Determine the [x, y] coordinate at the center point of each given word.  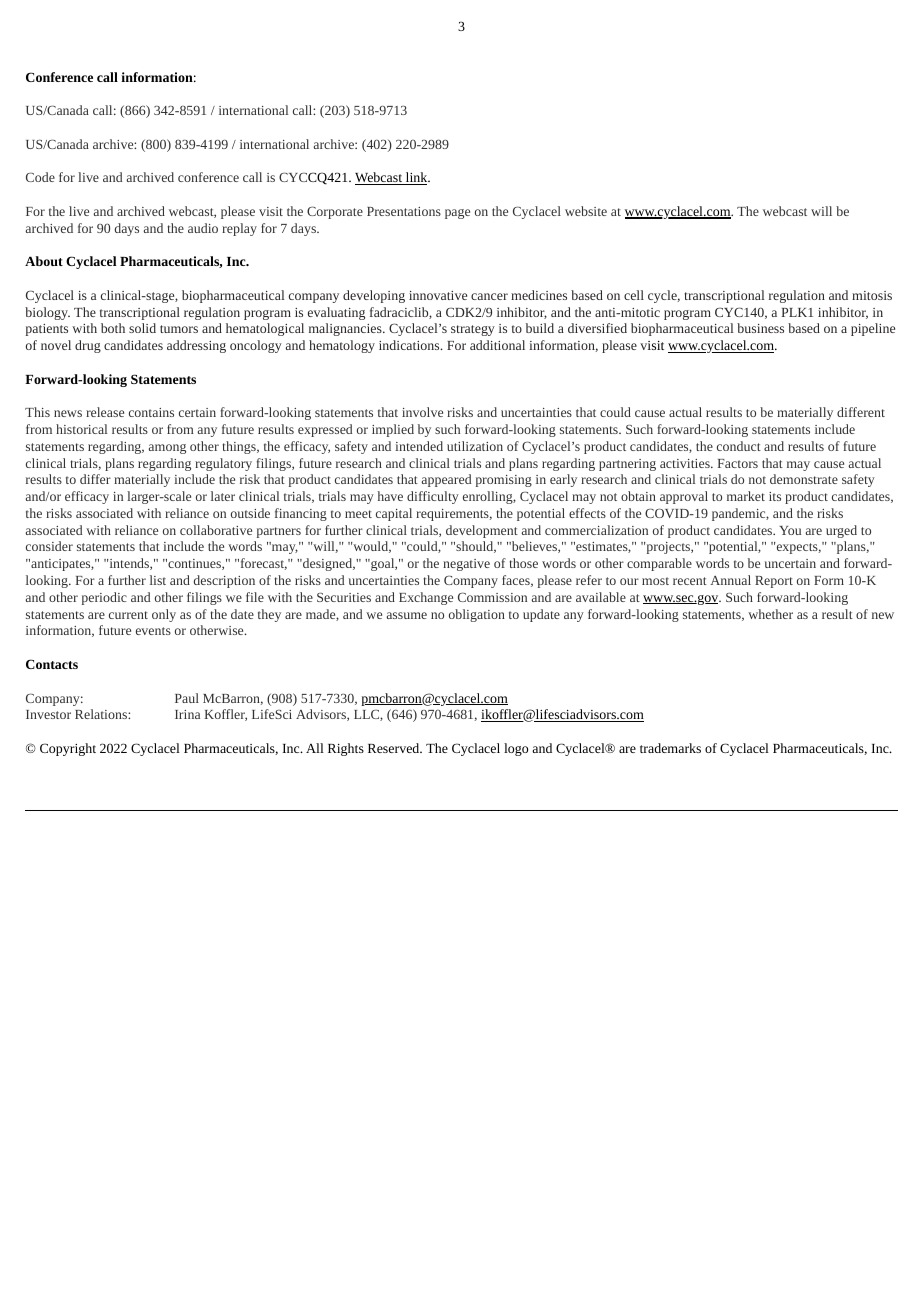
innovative [438, 295]
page [457, 214]
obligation [477, 615]
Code [40, 177]
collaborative [216, 530]
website [586, 211]
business [760, 328]
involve [422, 412]
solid [142, 328]
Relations [102, 714]
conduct [739, 446]
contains [151, 412]
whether [770, 614]
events [153, 631]
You [790, 530]
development [482, 531]
